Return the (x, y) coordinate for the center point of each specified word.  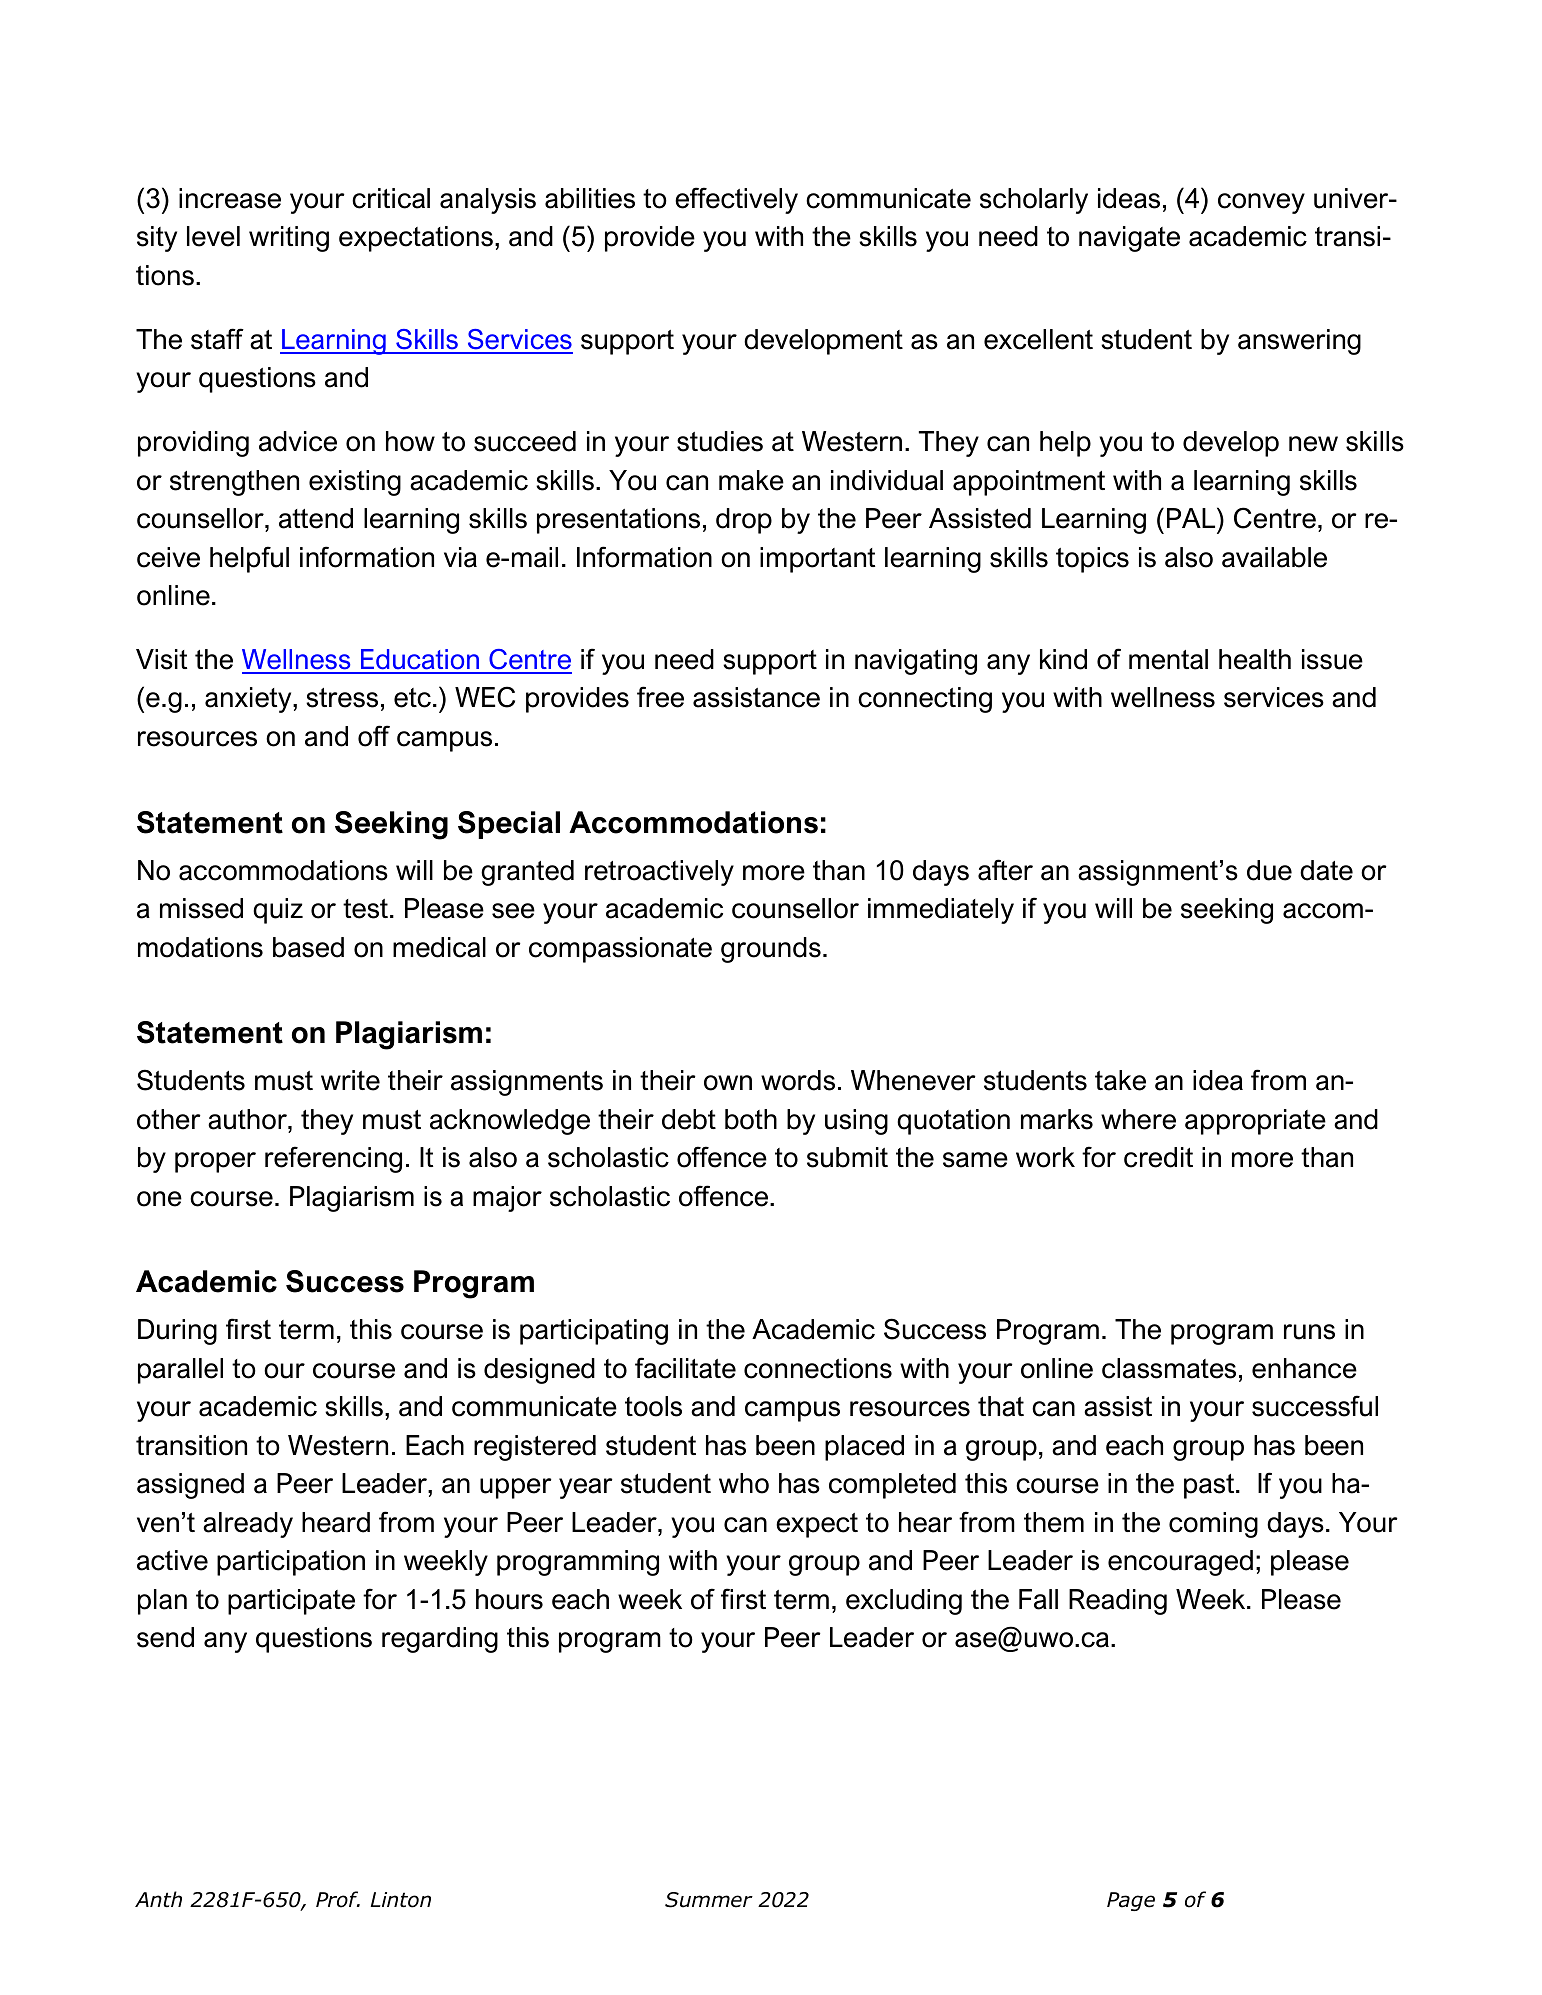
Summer (709, 1900)
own (728, 1083)
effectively (736, 200)
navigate (1129, 239)
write (350, 1080)
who (744, 1483)
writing (289, 239)
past (1210, 1486)
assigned (190, 1486)
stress (342, 698)
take (1120, 1080)
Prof (338, 1899)
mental (1168, 659)
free (660, 697)
